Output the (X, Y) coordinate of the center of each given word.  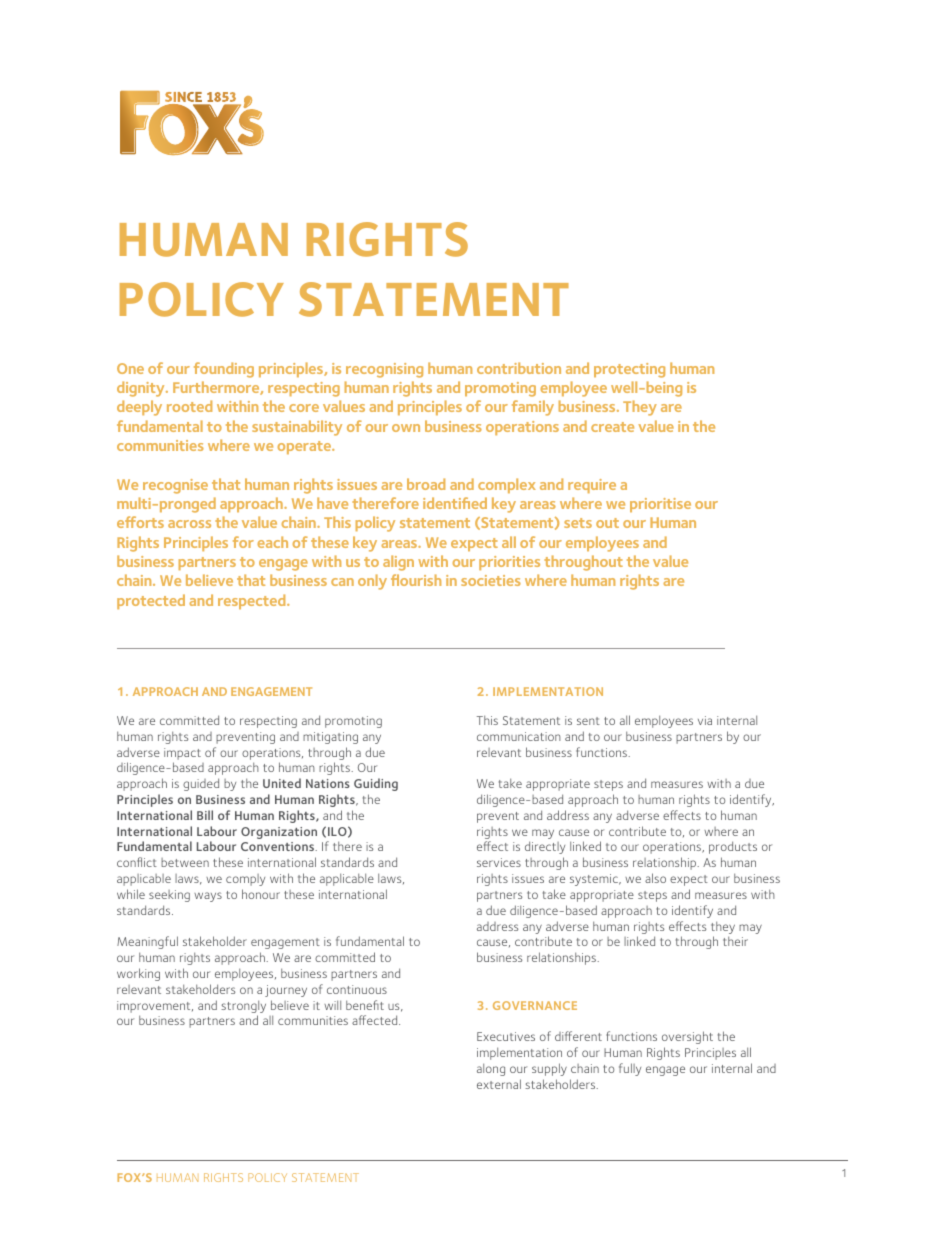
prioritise (660, 505)
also (655, 878)
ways (208, 897)
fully (630, 1069)
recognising (384, 370)
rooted (189, 406)
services (499, 862)
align (398, 563)
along (491, 1070)
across (189, 524)
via (705, 720)
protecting (629, 370)
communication (519, 736)
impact (182, 754)
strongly (243, 1008)
